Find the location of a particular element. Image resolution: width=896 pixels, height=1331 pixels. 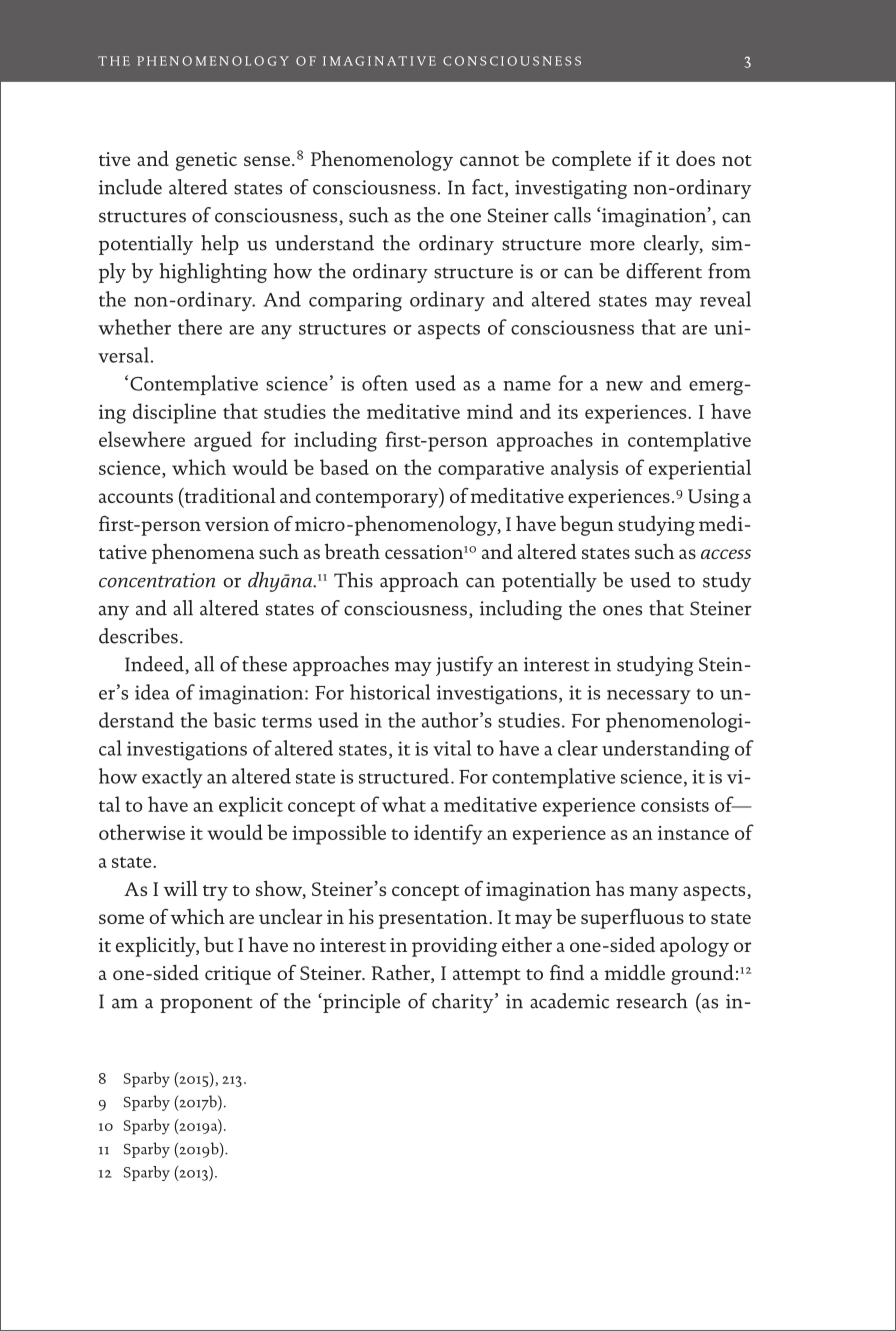

proponent is located at coordinates (206, 1005).
